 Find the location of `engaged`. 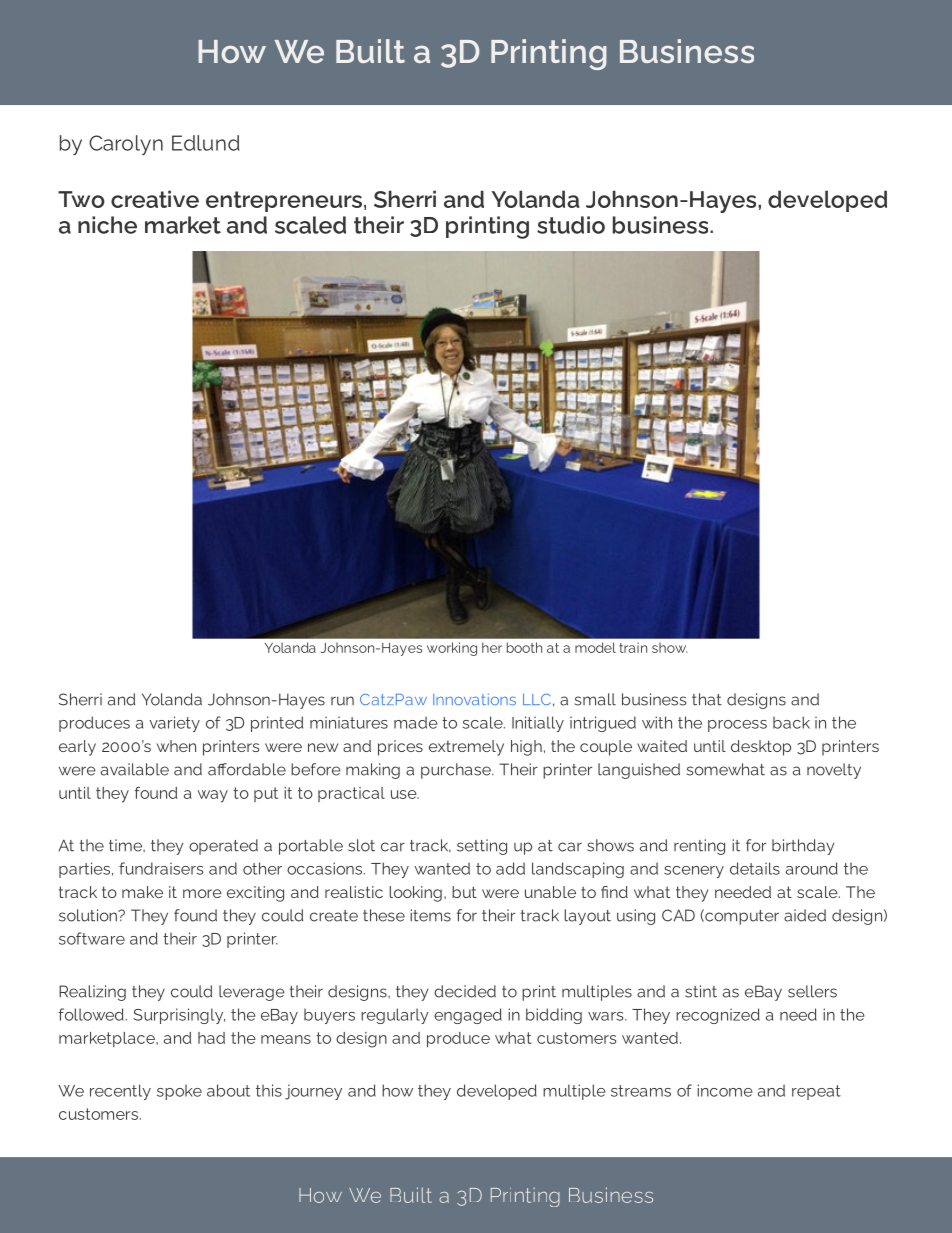

engaged is located at coordinates (468, 1016).
